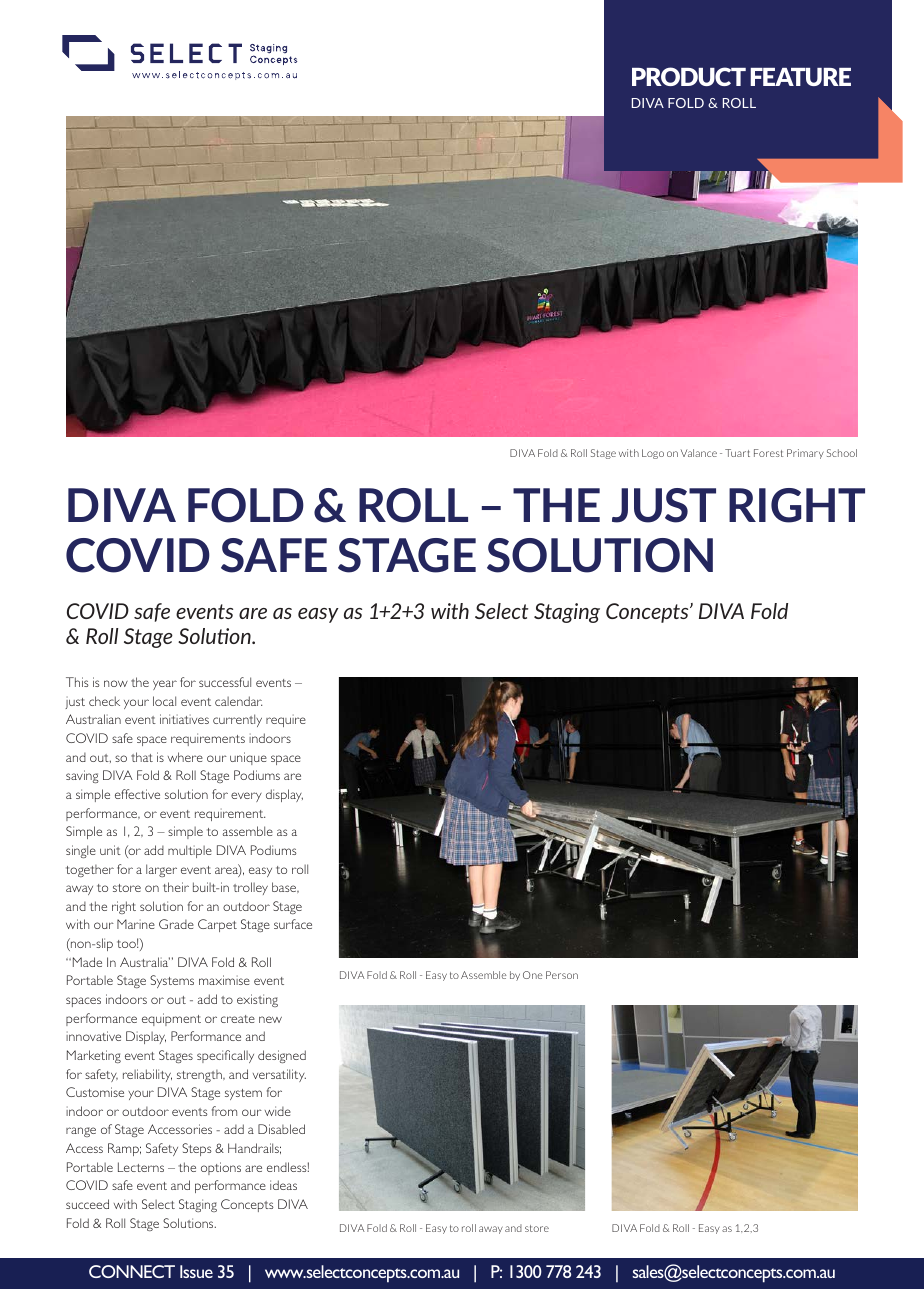 The width and height of the screenshot is (924, 1308). I want to click on FEATURE, so click(800, 77).
